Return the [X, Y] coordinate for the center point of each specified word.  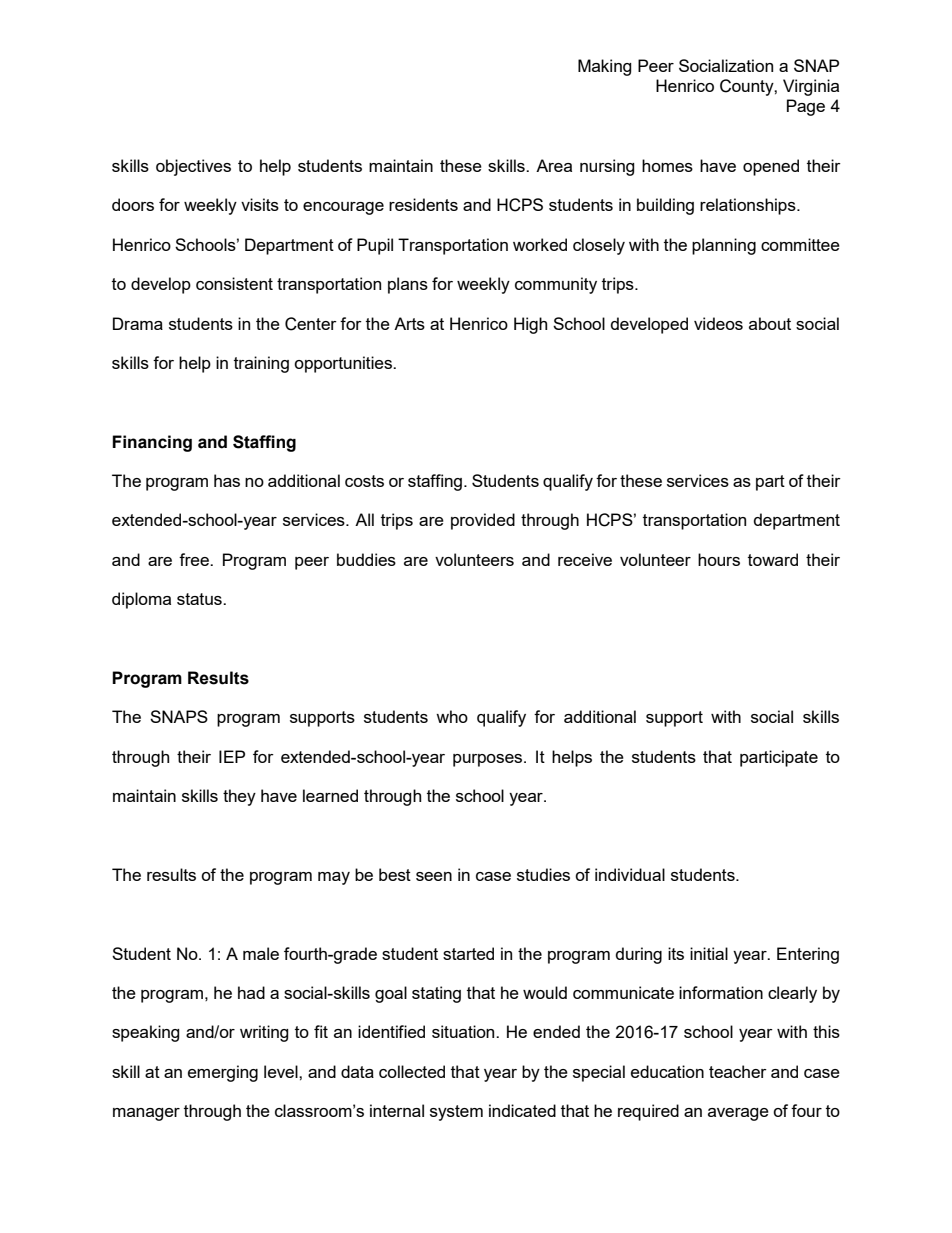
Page [806, 107]
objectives [193, 167]
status [200, 599]
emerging [223, 1073]
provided [483, 521]
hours [719, 559]
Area [554, 165]
